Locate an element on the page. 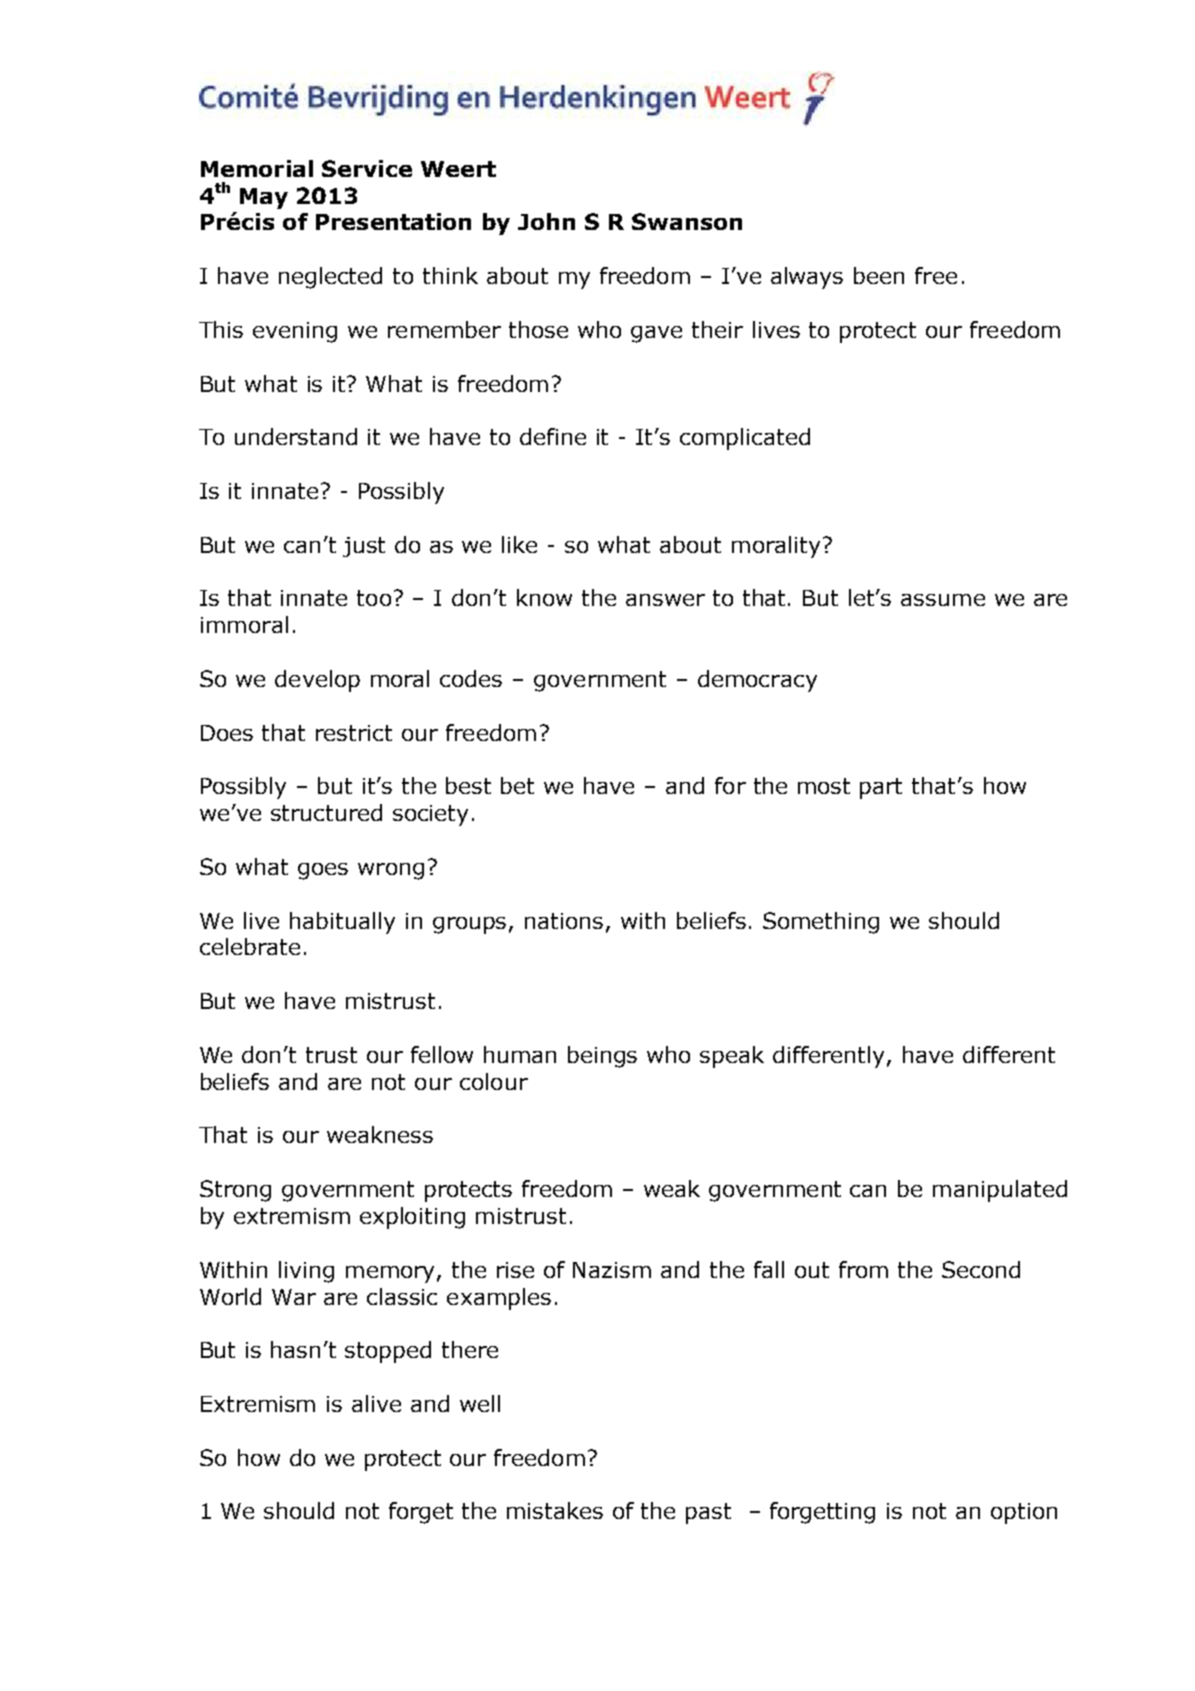 The height and width of the image is (1691, 1195). Swanson is located at coordinates (687, 221).
